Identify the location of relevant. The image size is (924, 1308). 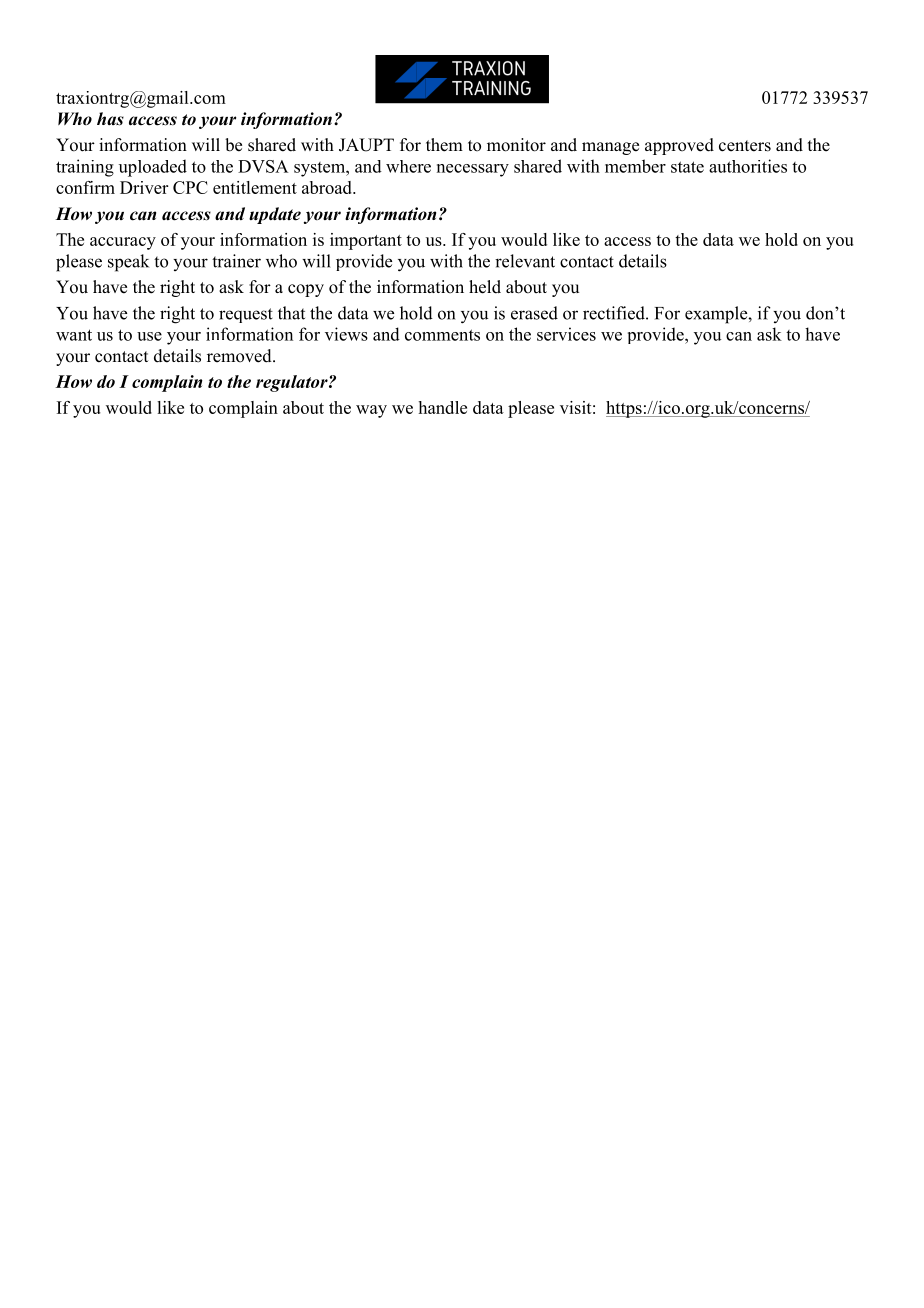
(525, 261).
